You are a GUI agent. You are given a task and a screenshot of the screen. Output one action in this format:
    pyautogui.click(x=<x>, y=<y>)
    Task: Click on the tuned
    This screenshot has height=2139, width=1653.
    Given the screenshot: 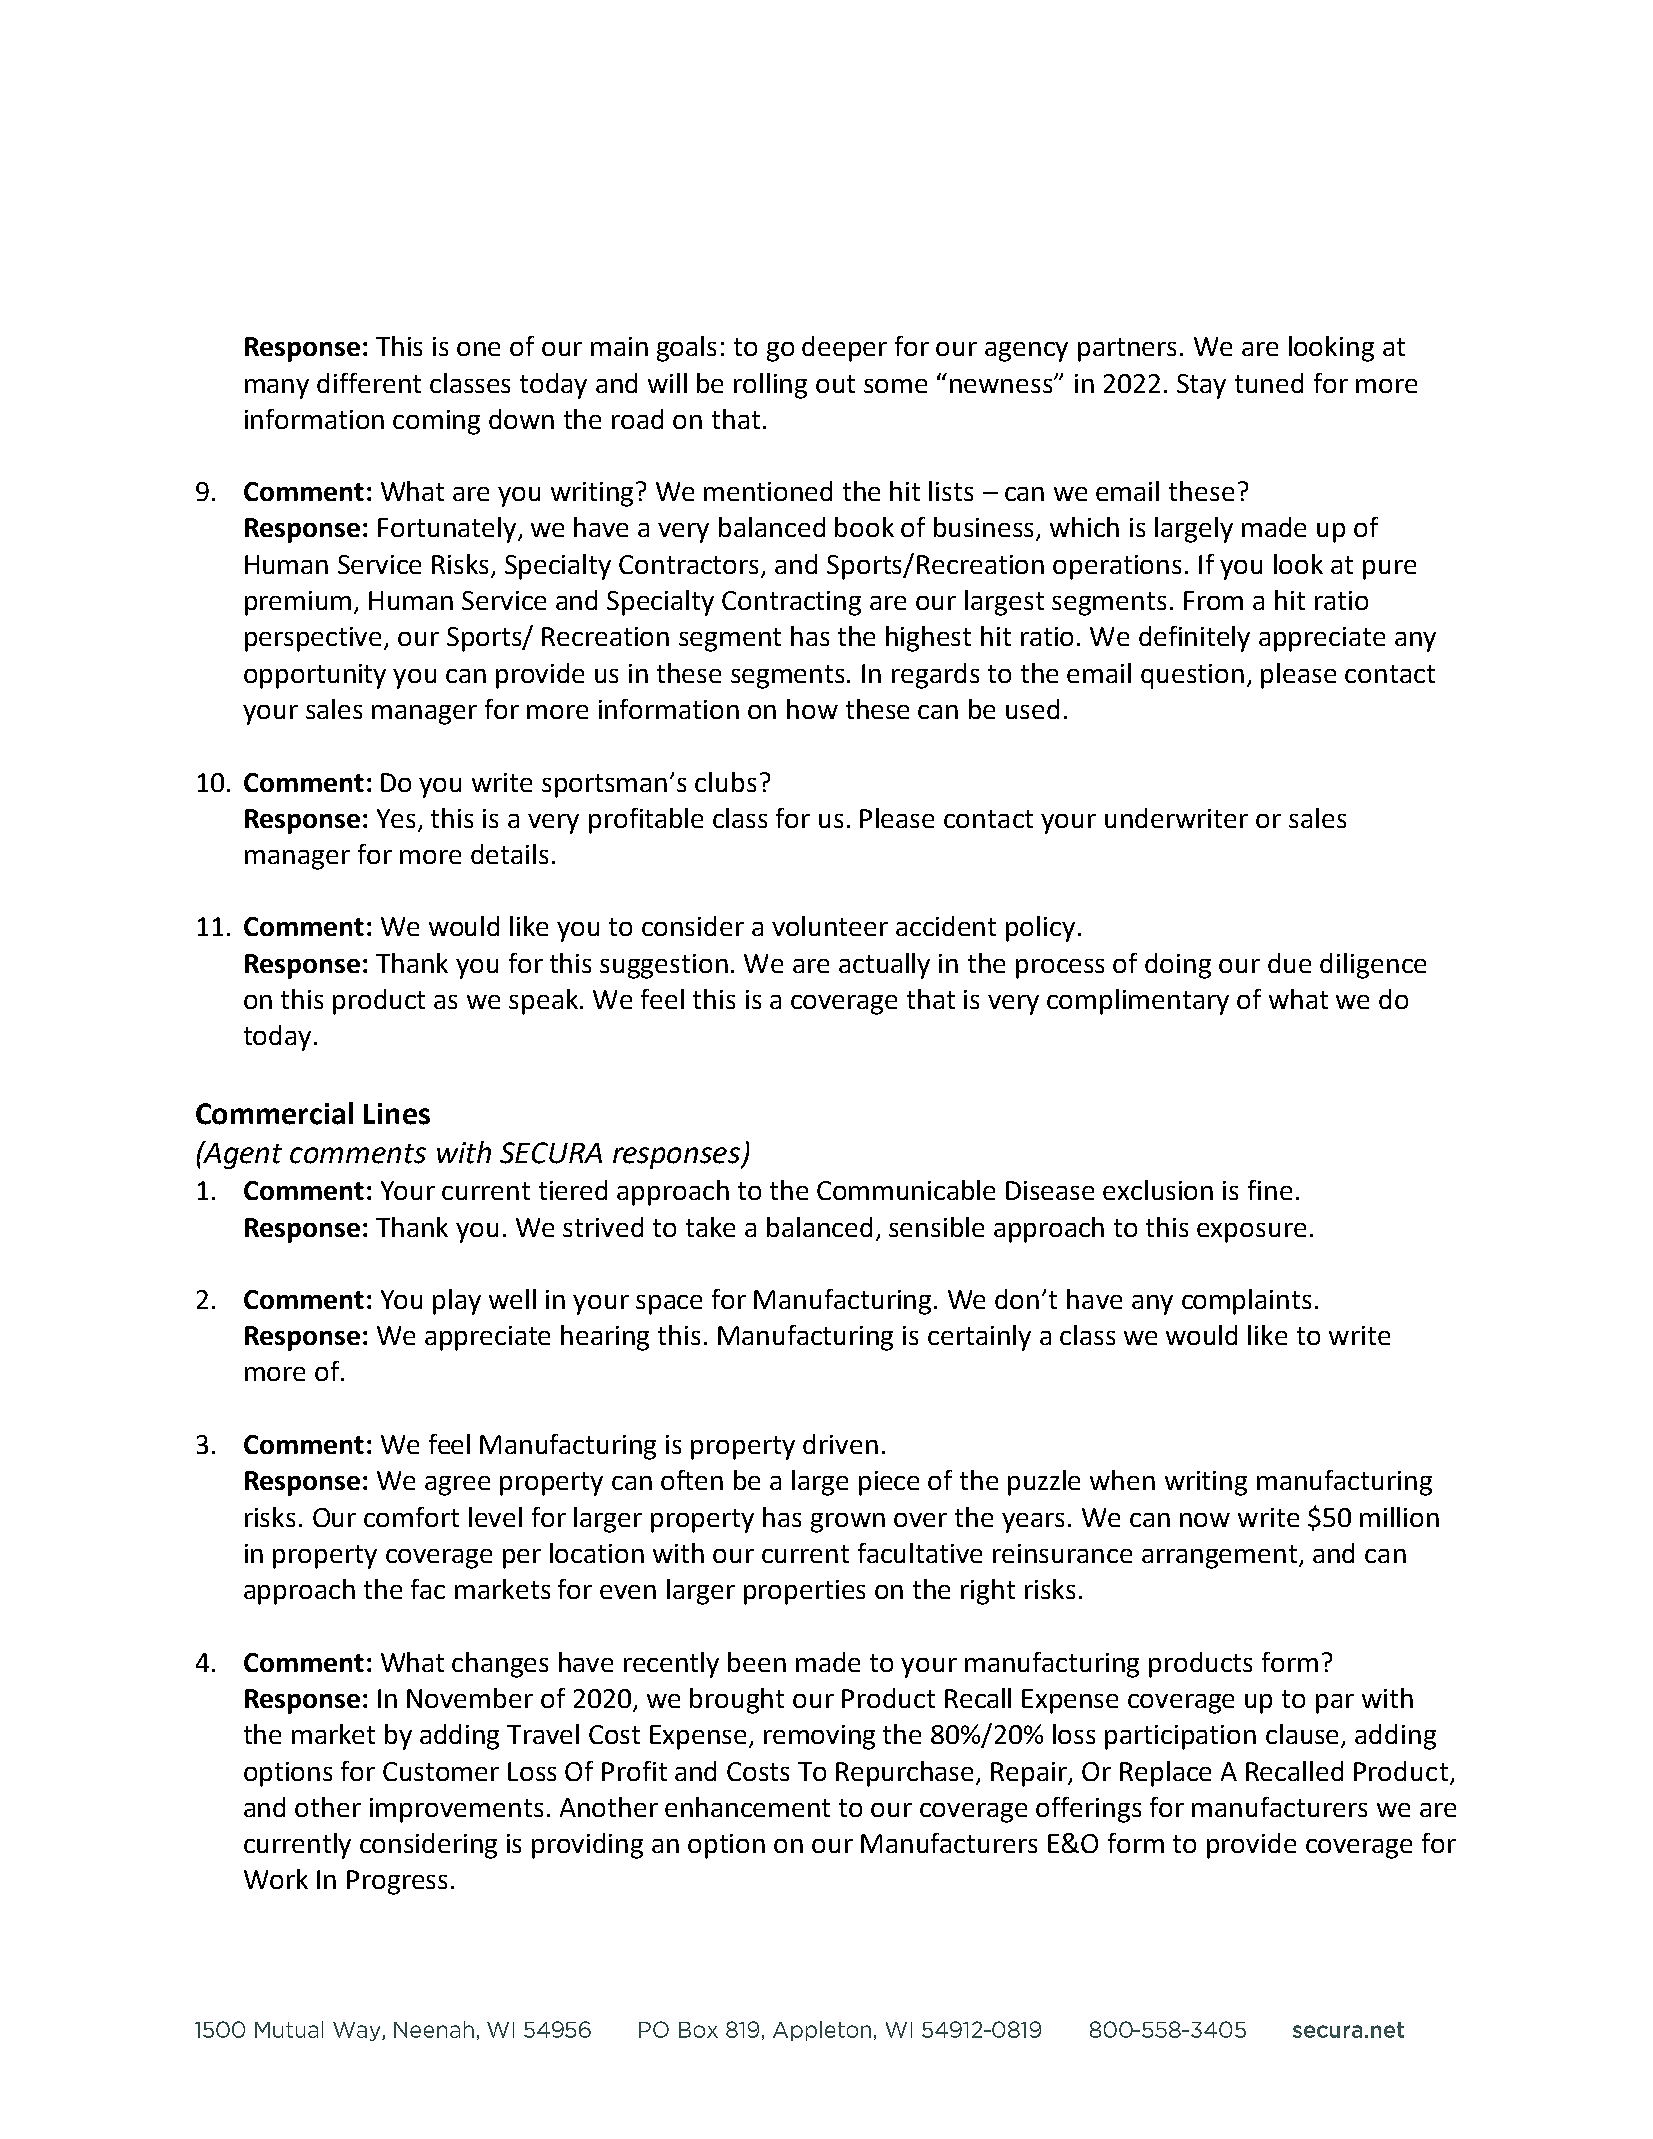 What is the action you would take?
    pyautogui.click(x=1269, y=383)
